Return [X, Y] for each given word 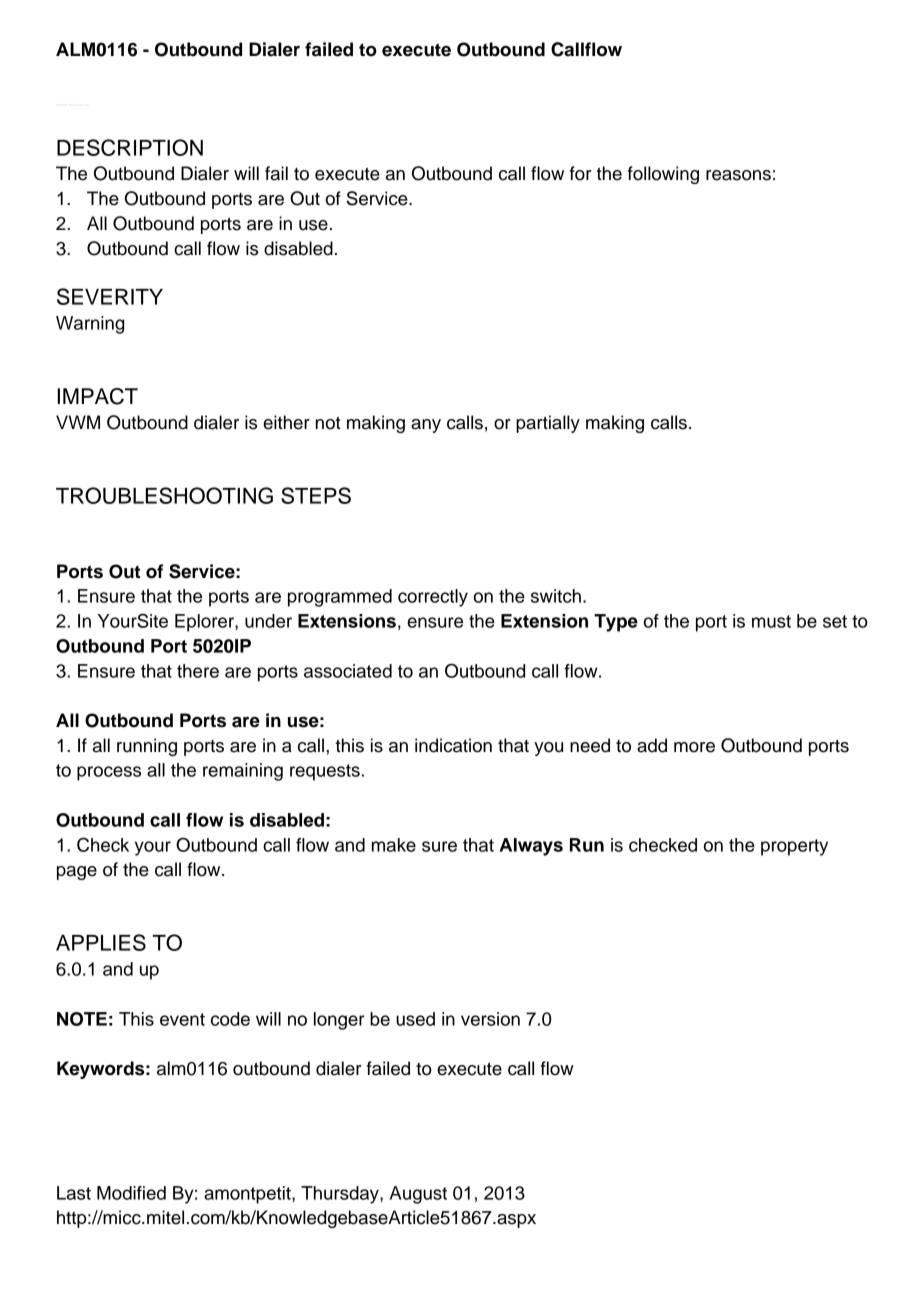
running [147, 747]
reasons [738, 175]
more [694, 747]
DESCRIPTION [130, 147]
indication [453, 745]
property [794, 847]
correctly [433, 598]
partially [548, 424]
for [581, 173]
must [771, 621]
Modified [131, 1193]
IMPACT [97, 396]
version [490, 1019]
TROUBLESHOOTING [164, 495]
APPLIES [101, 942]
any [426, 426]
